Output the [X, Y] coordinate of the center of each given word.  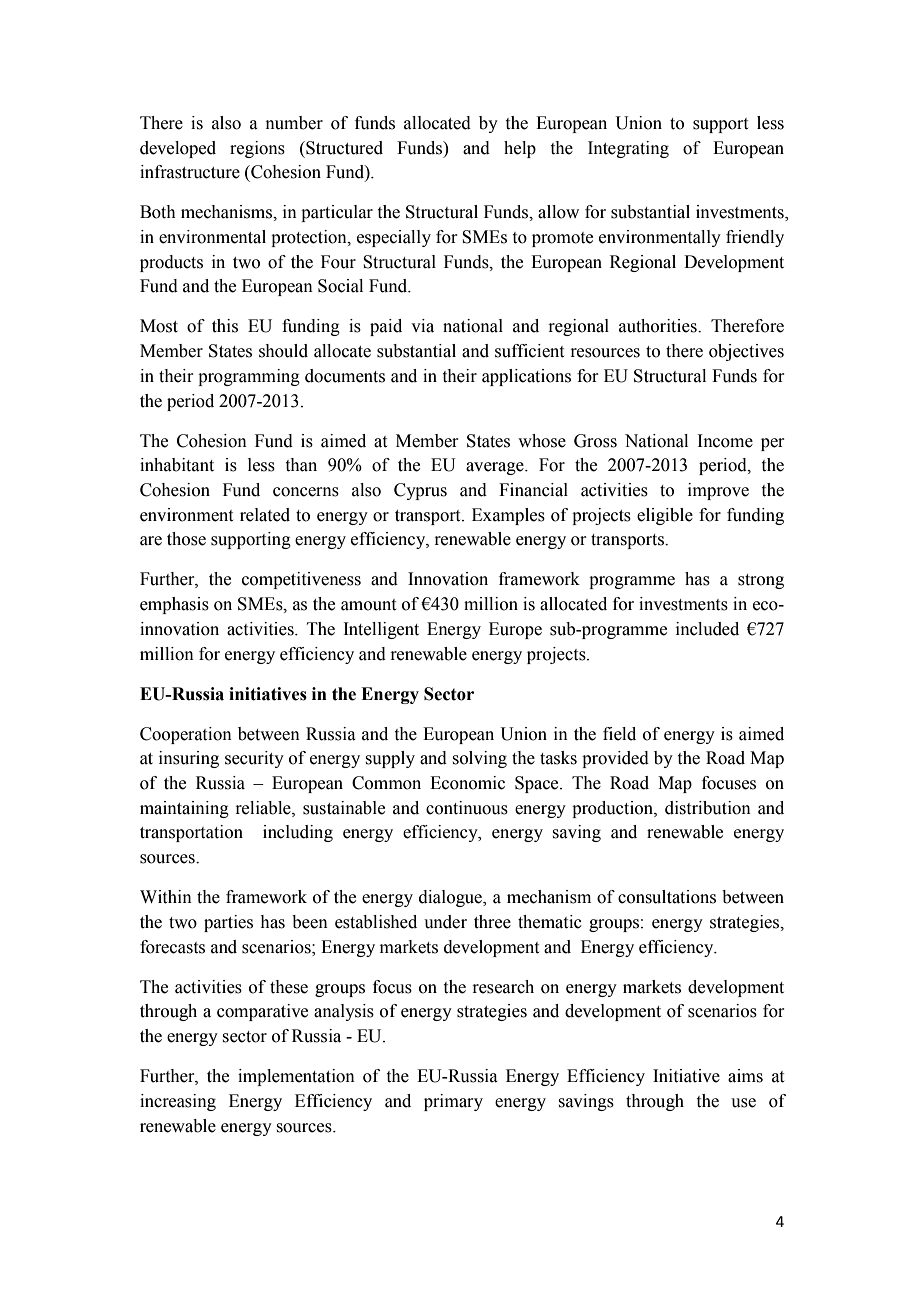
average [496, 468]
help [520, 149]
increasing [178, 1102]
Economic [467, 783]
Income [725, 441]
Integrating [628, 149]
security [254, 759]
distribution [708, 808]
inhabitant [177, 465]
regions [257, 149]
